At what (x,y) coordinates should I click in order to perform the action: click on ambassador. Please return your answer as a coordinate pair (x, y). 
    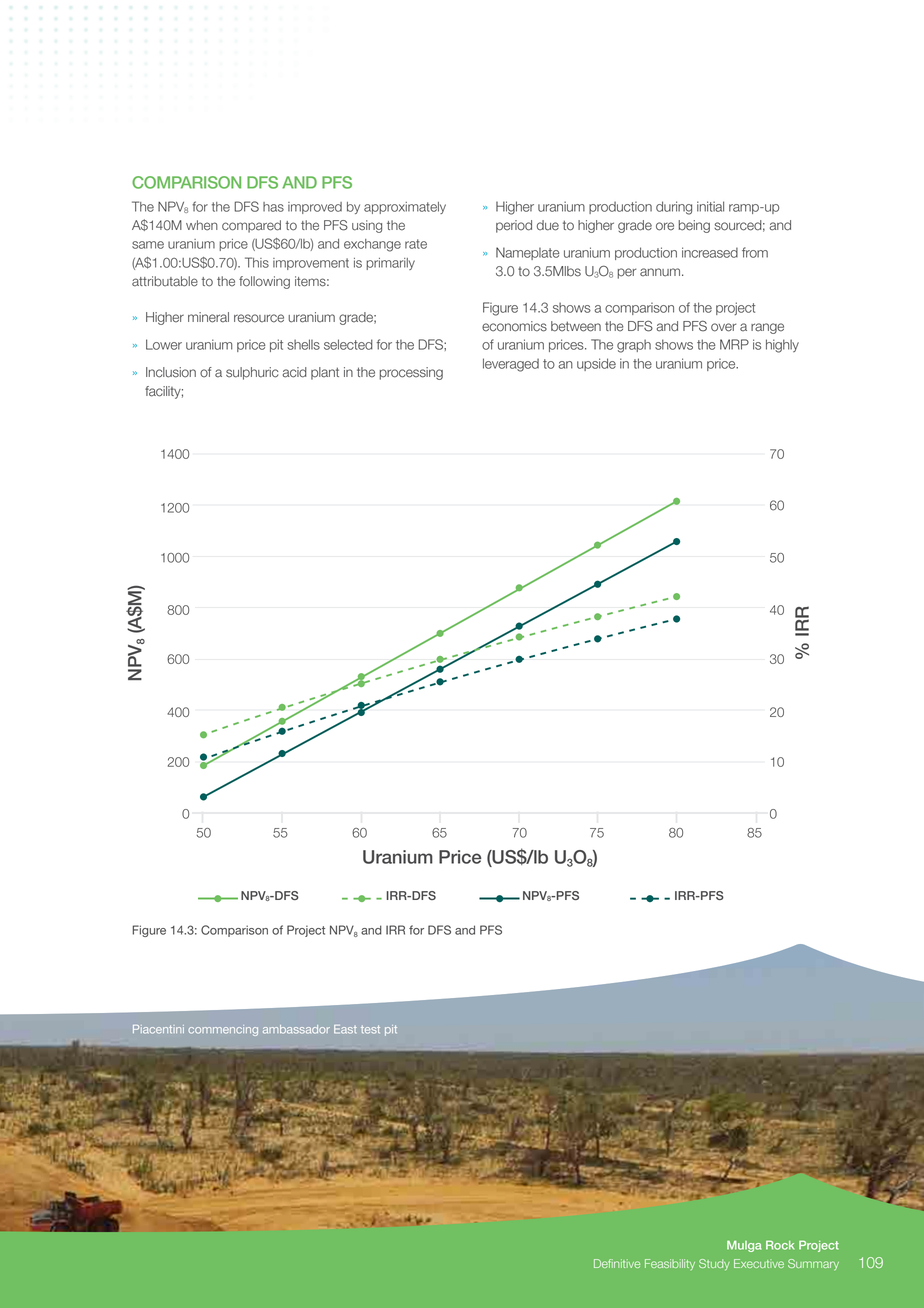
    Looking at the image, I should click on (296, 1029).
